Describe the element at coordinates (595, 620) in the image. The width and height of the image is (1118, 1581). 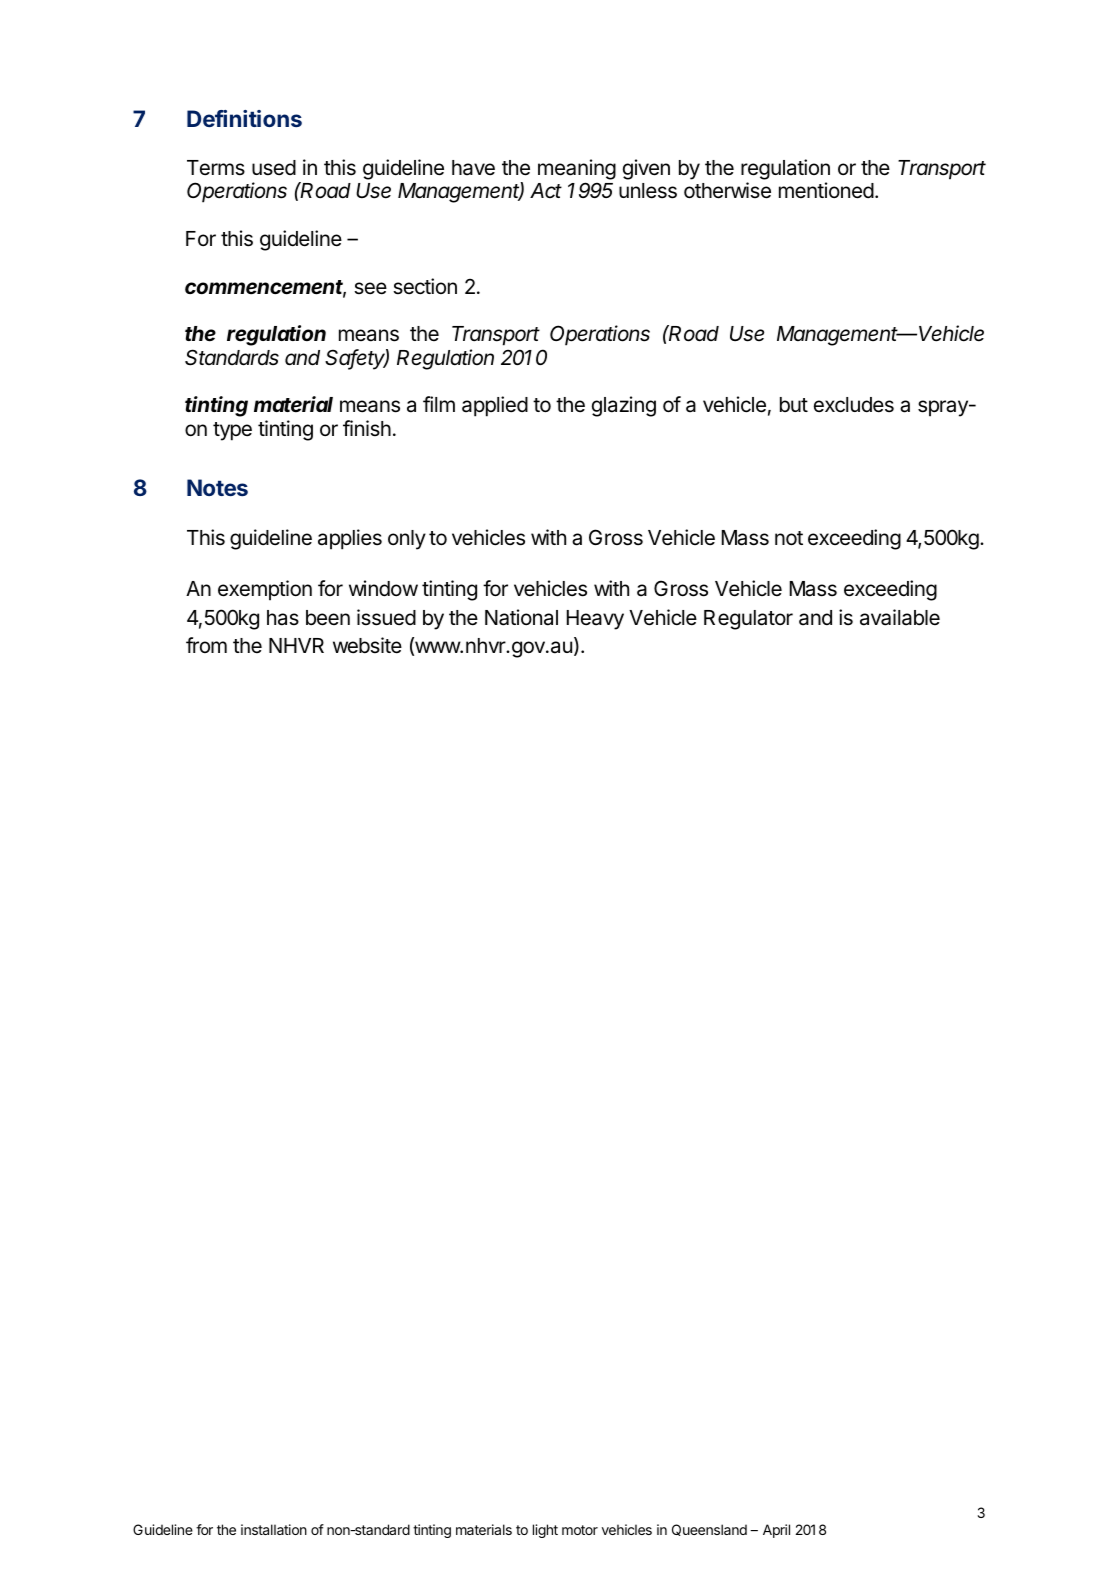
I see `Heavy` at that location.
